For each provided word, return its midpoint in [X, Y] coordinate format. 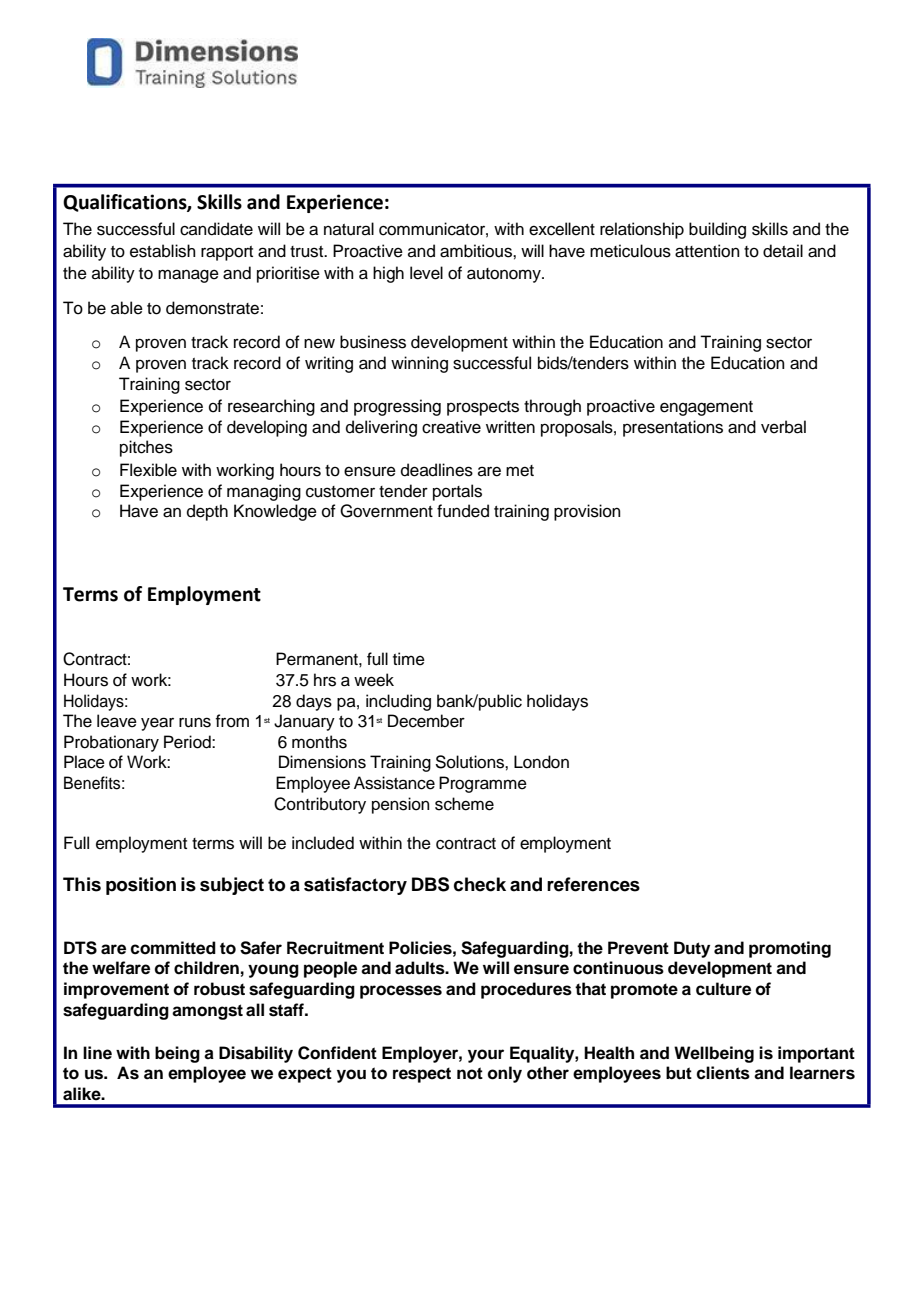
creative [451, 427]
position [141, 886]
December [426, 721]
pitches [146, 448]
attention [707, 251]
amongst [207, 1012]
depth [207, 512]
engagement [706, 408]
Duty [692, 949]
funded [463, 511]
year [157, 724]
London [541, 762]
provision [587, 512]
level [426, 273]
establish [163, 251]
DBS [430, 884]
